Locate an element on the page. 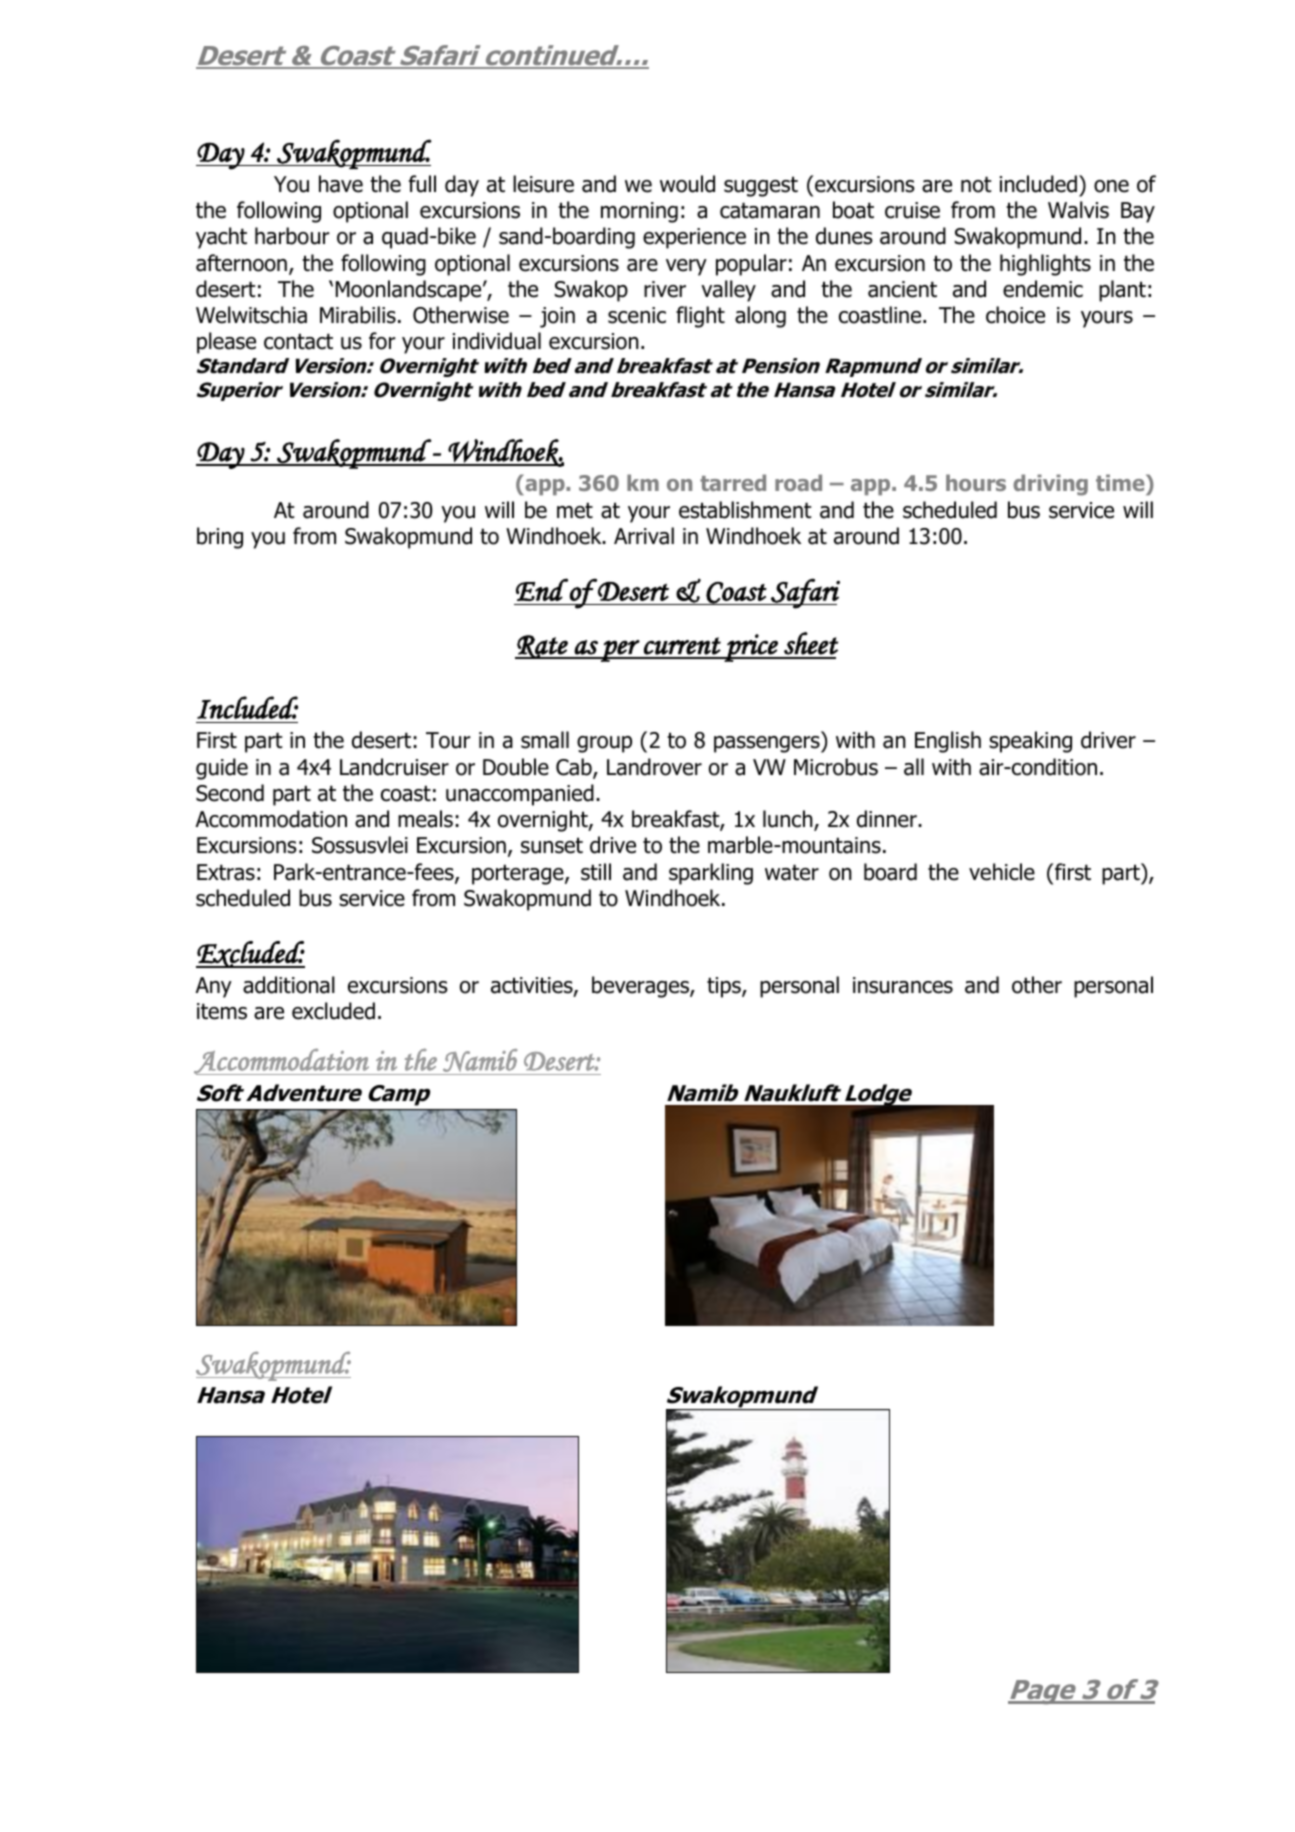 Image resolution: width=1295 pixels, height=1832 pixels. Tour is located at coordinates (448, 740).
